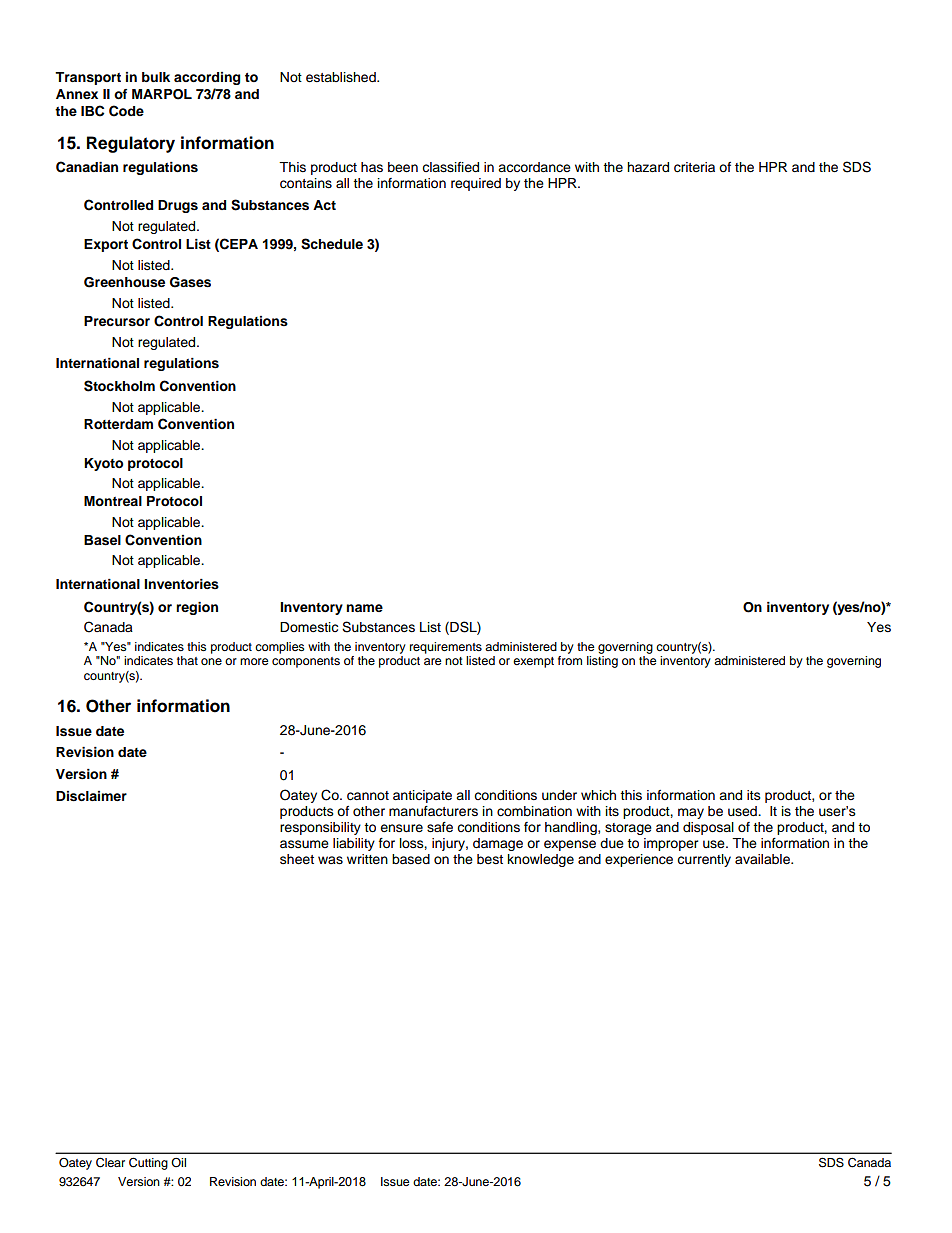  Describe the element at coordinates (91, 796) in the document. I see `Disclaimer` at that location.
